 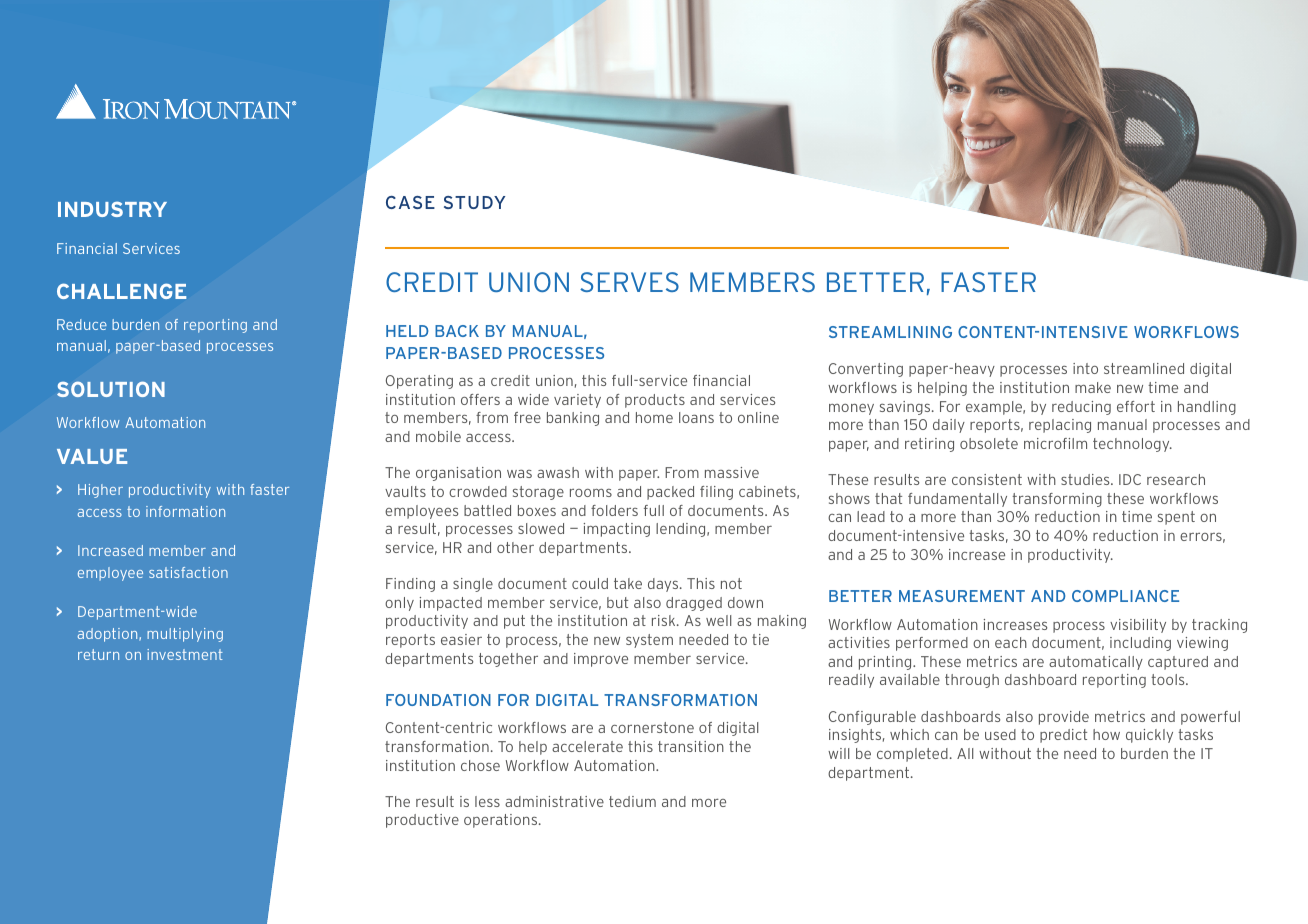 I want to click on INDUSTRY, so click(x=112, y=209).
